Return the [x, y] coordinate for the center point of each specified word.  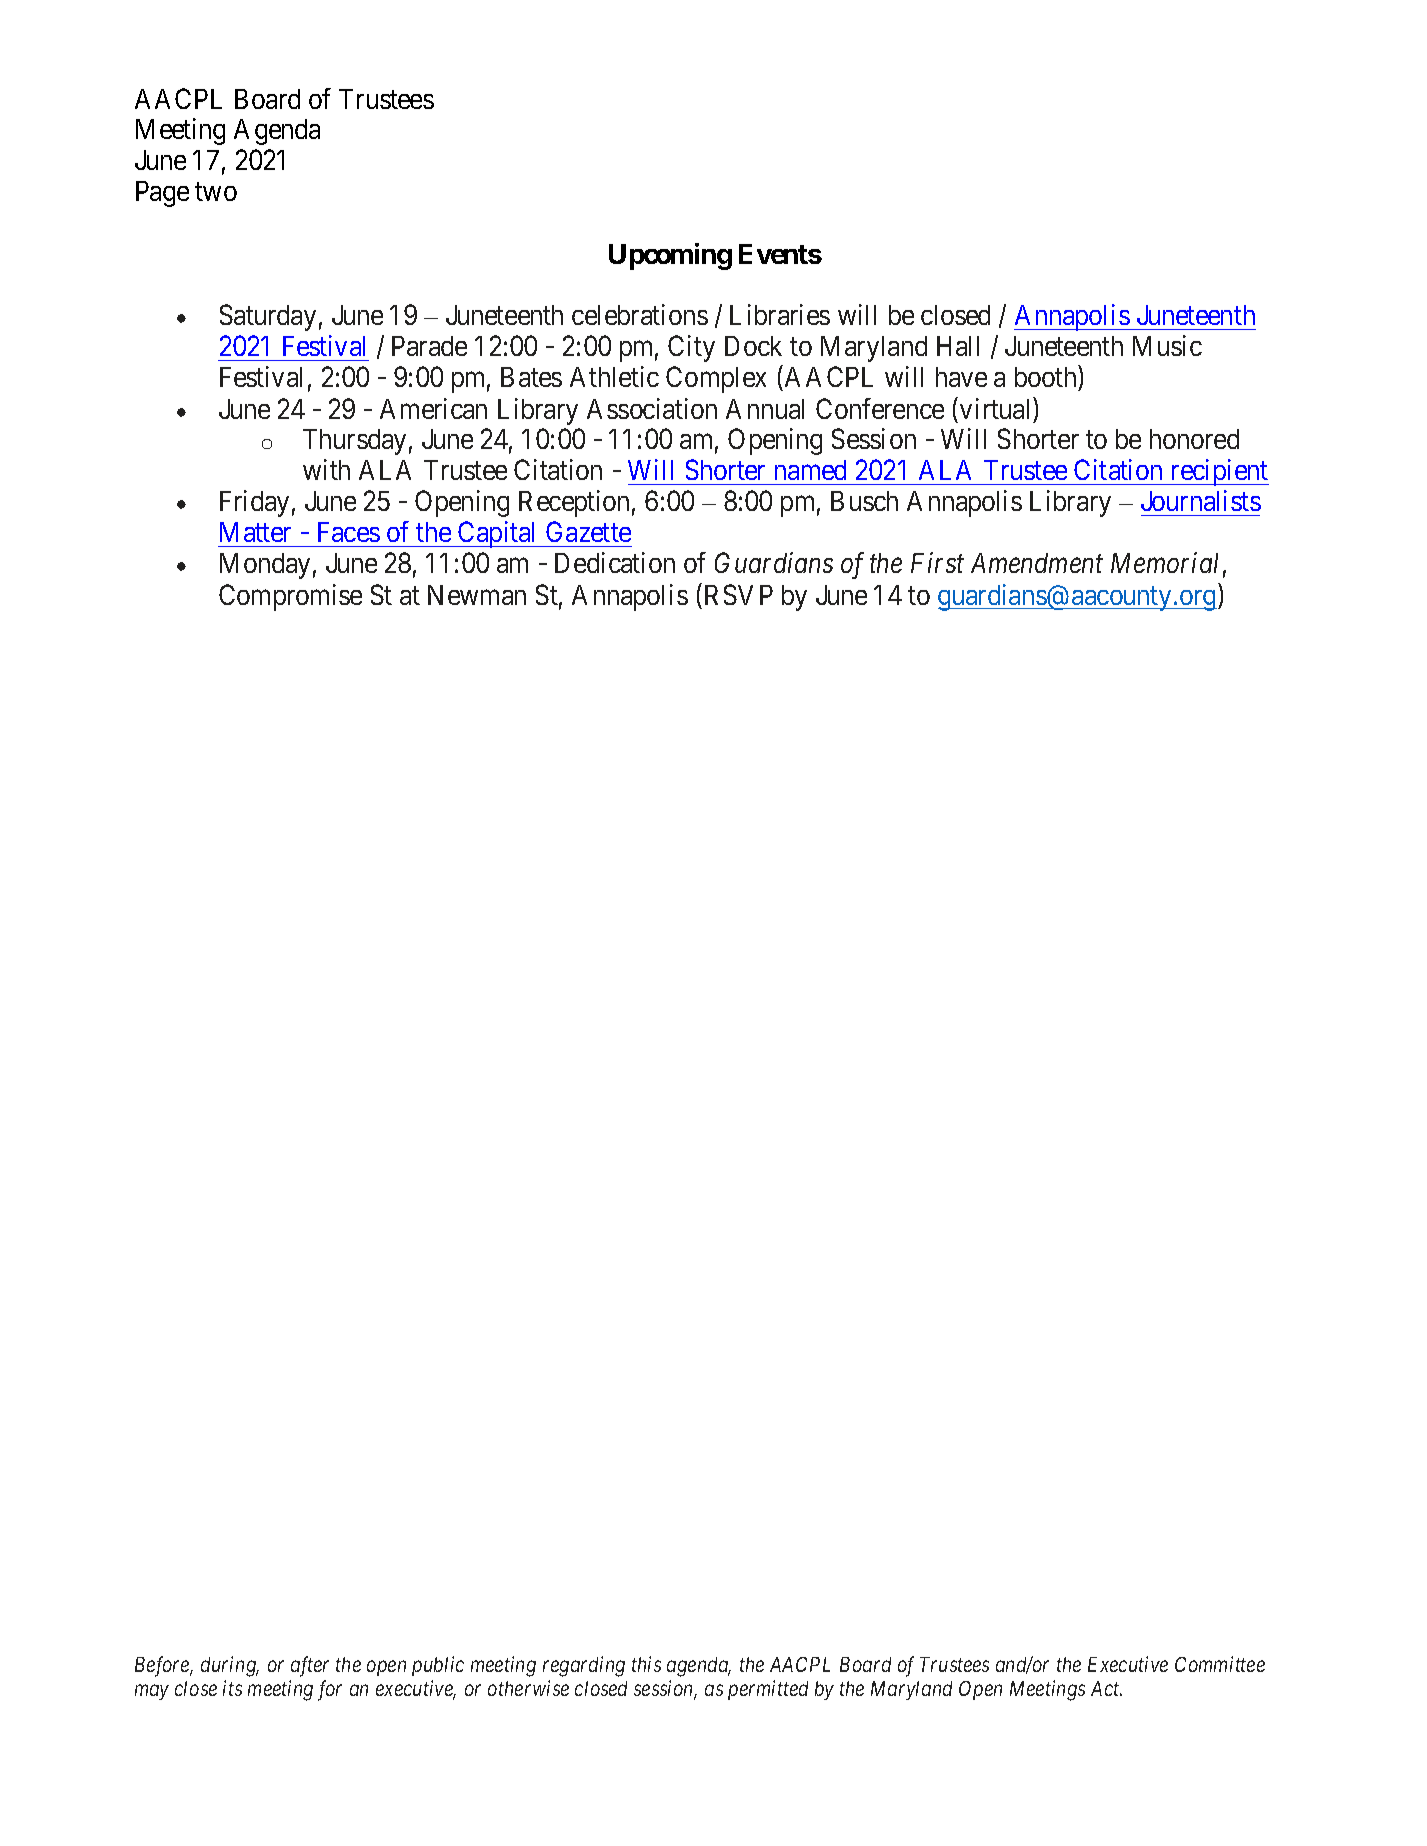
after [310, 1666]
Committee [1220, 1664]
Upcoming [670, 256]
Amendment [1037, 563]
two [216, 192]
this [646, 1664]
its [232, 1688]
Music [1167, 345]
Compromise [290, 597]
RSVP [739, 594]
